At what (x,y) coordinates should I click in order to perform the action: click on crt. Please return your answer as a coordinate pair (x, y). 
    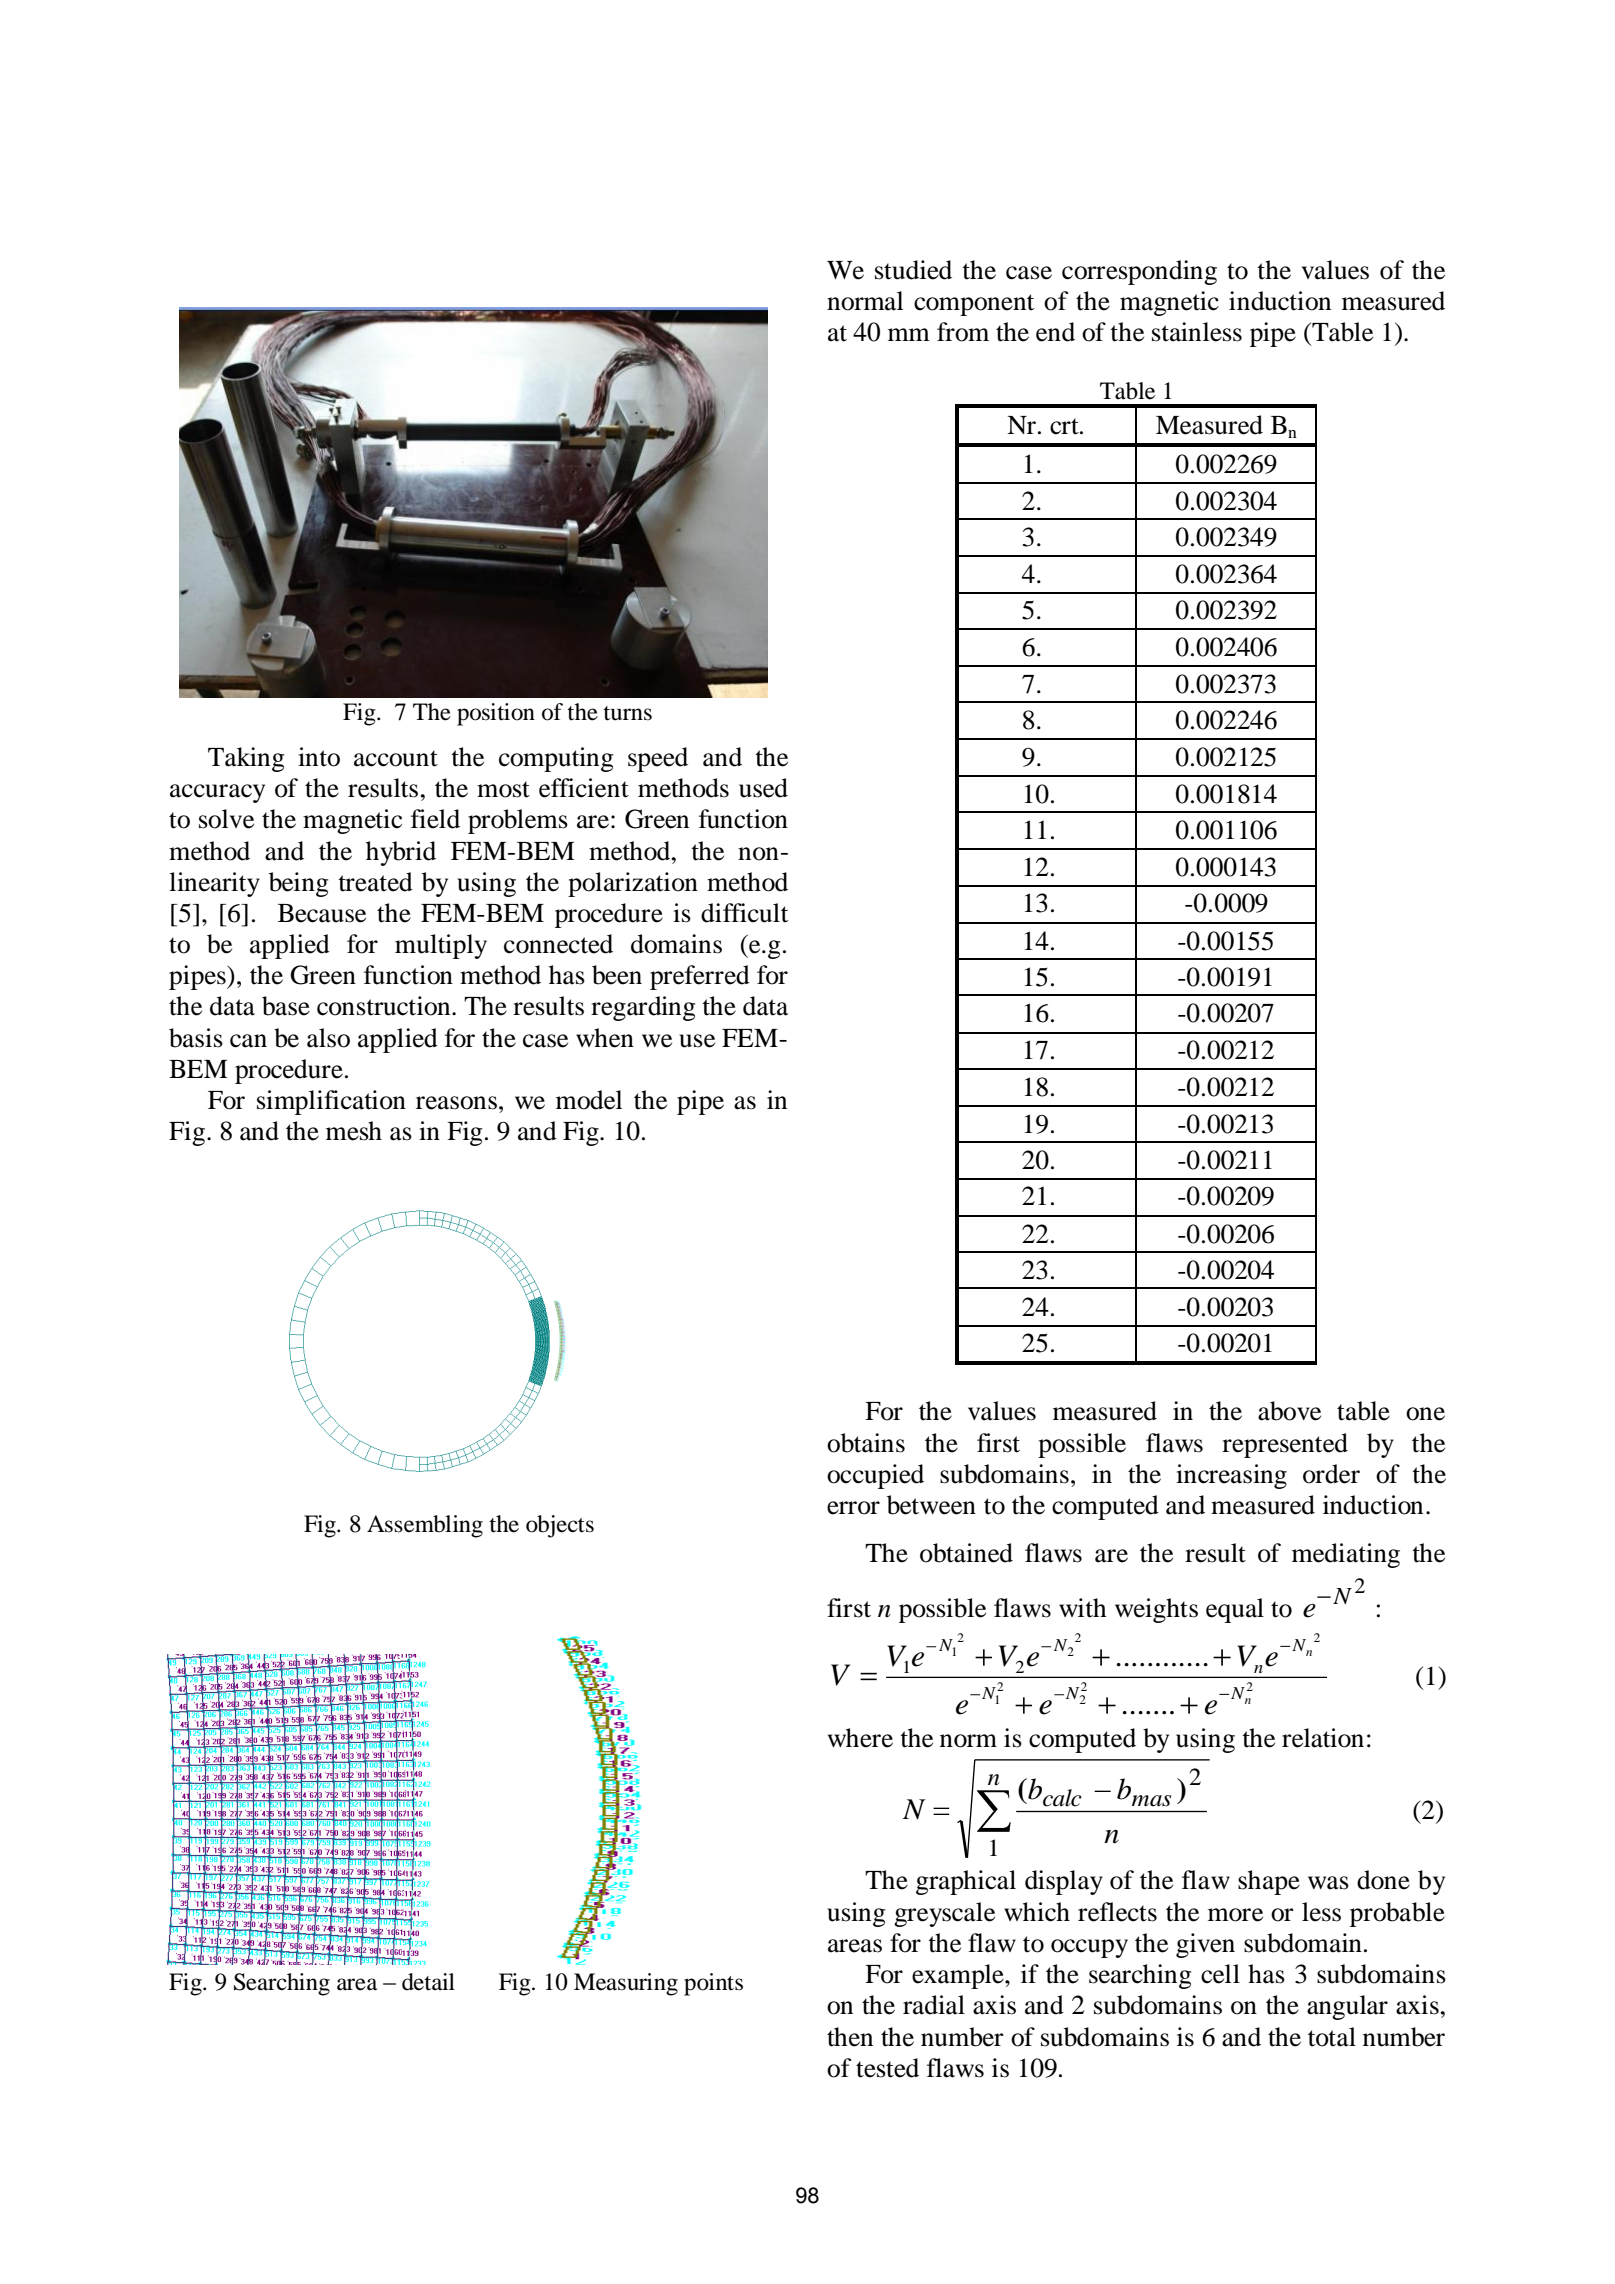
    Looking at the image, I should click on (1065, 426).
